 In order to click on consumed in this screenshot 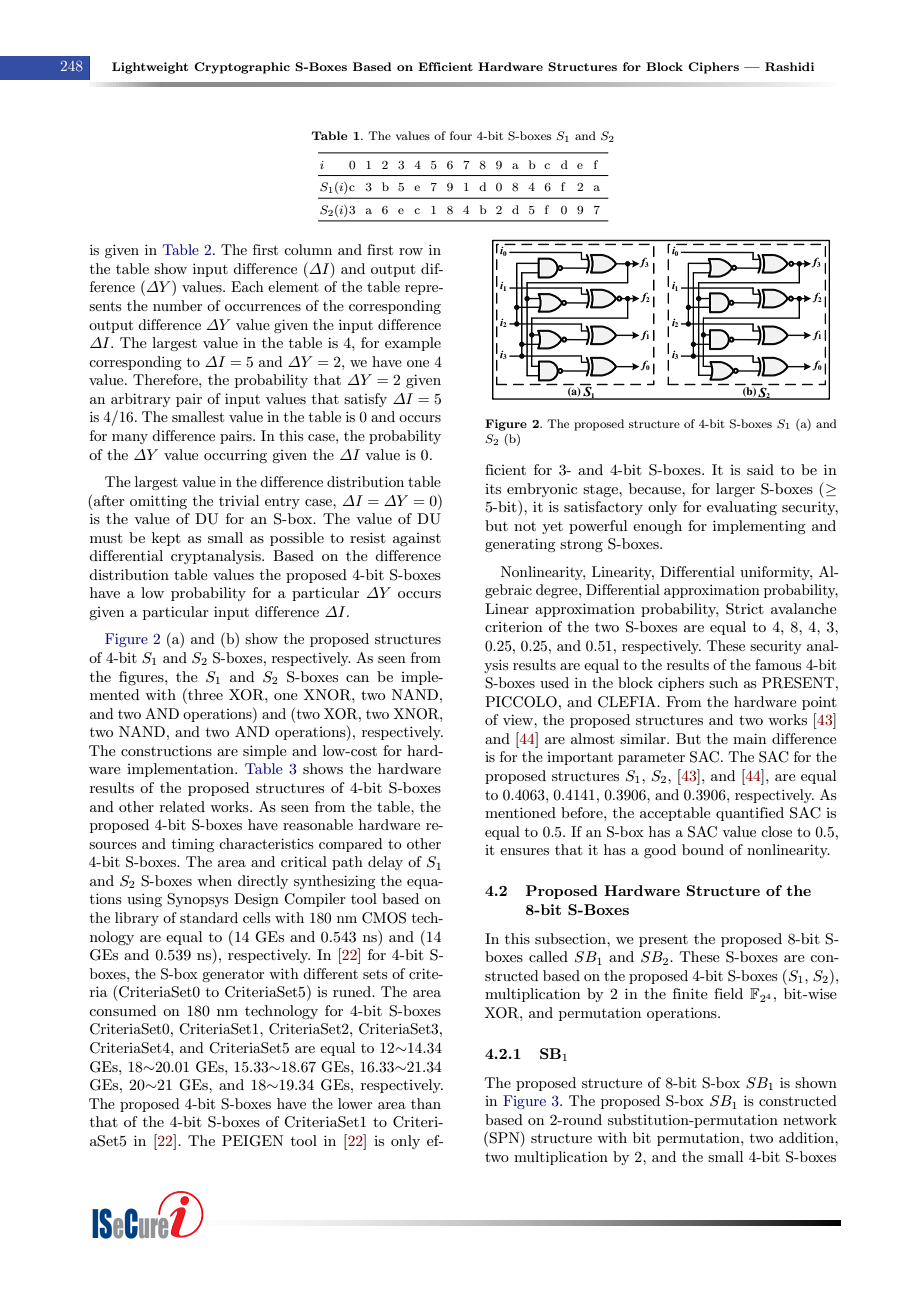, I will do `click(122, 1010)`.
